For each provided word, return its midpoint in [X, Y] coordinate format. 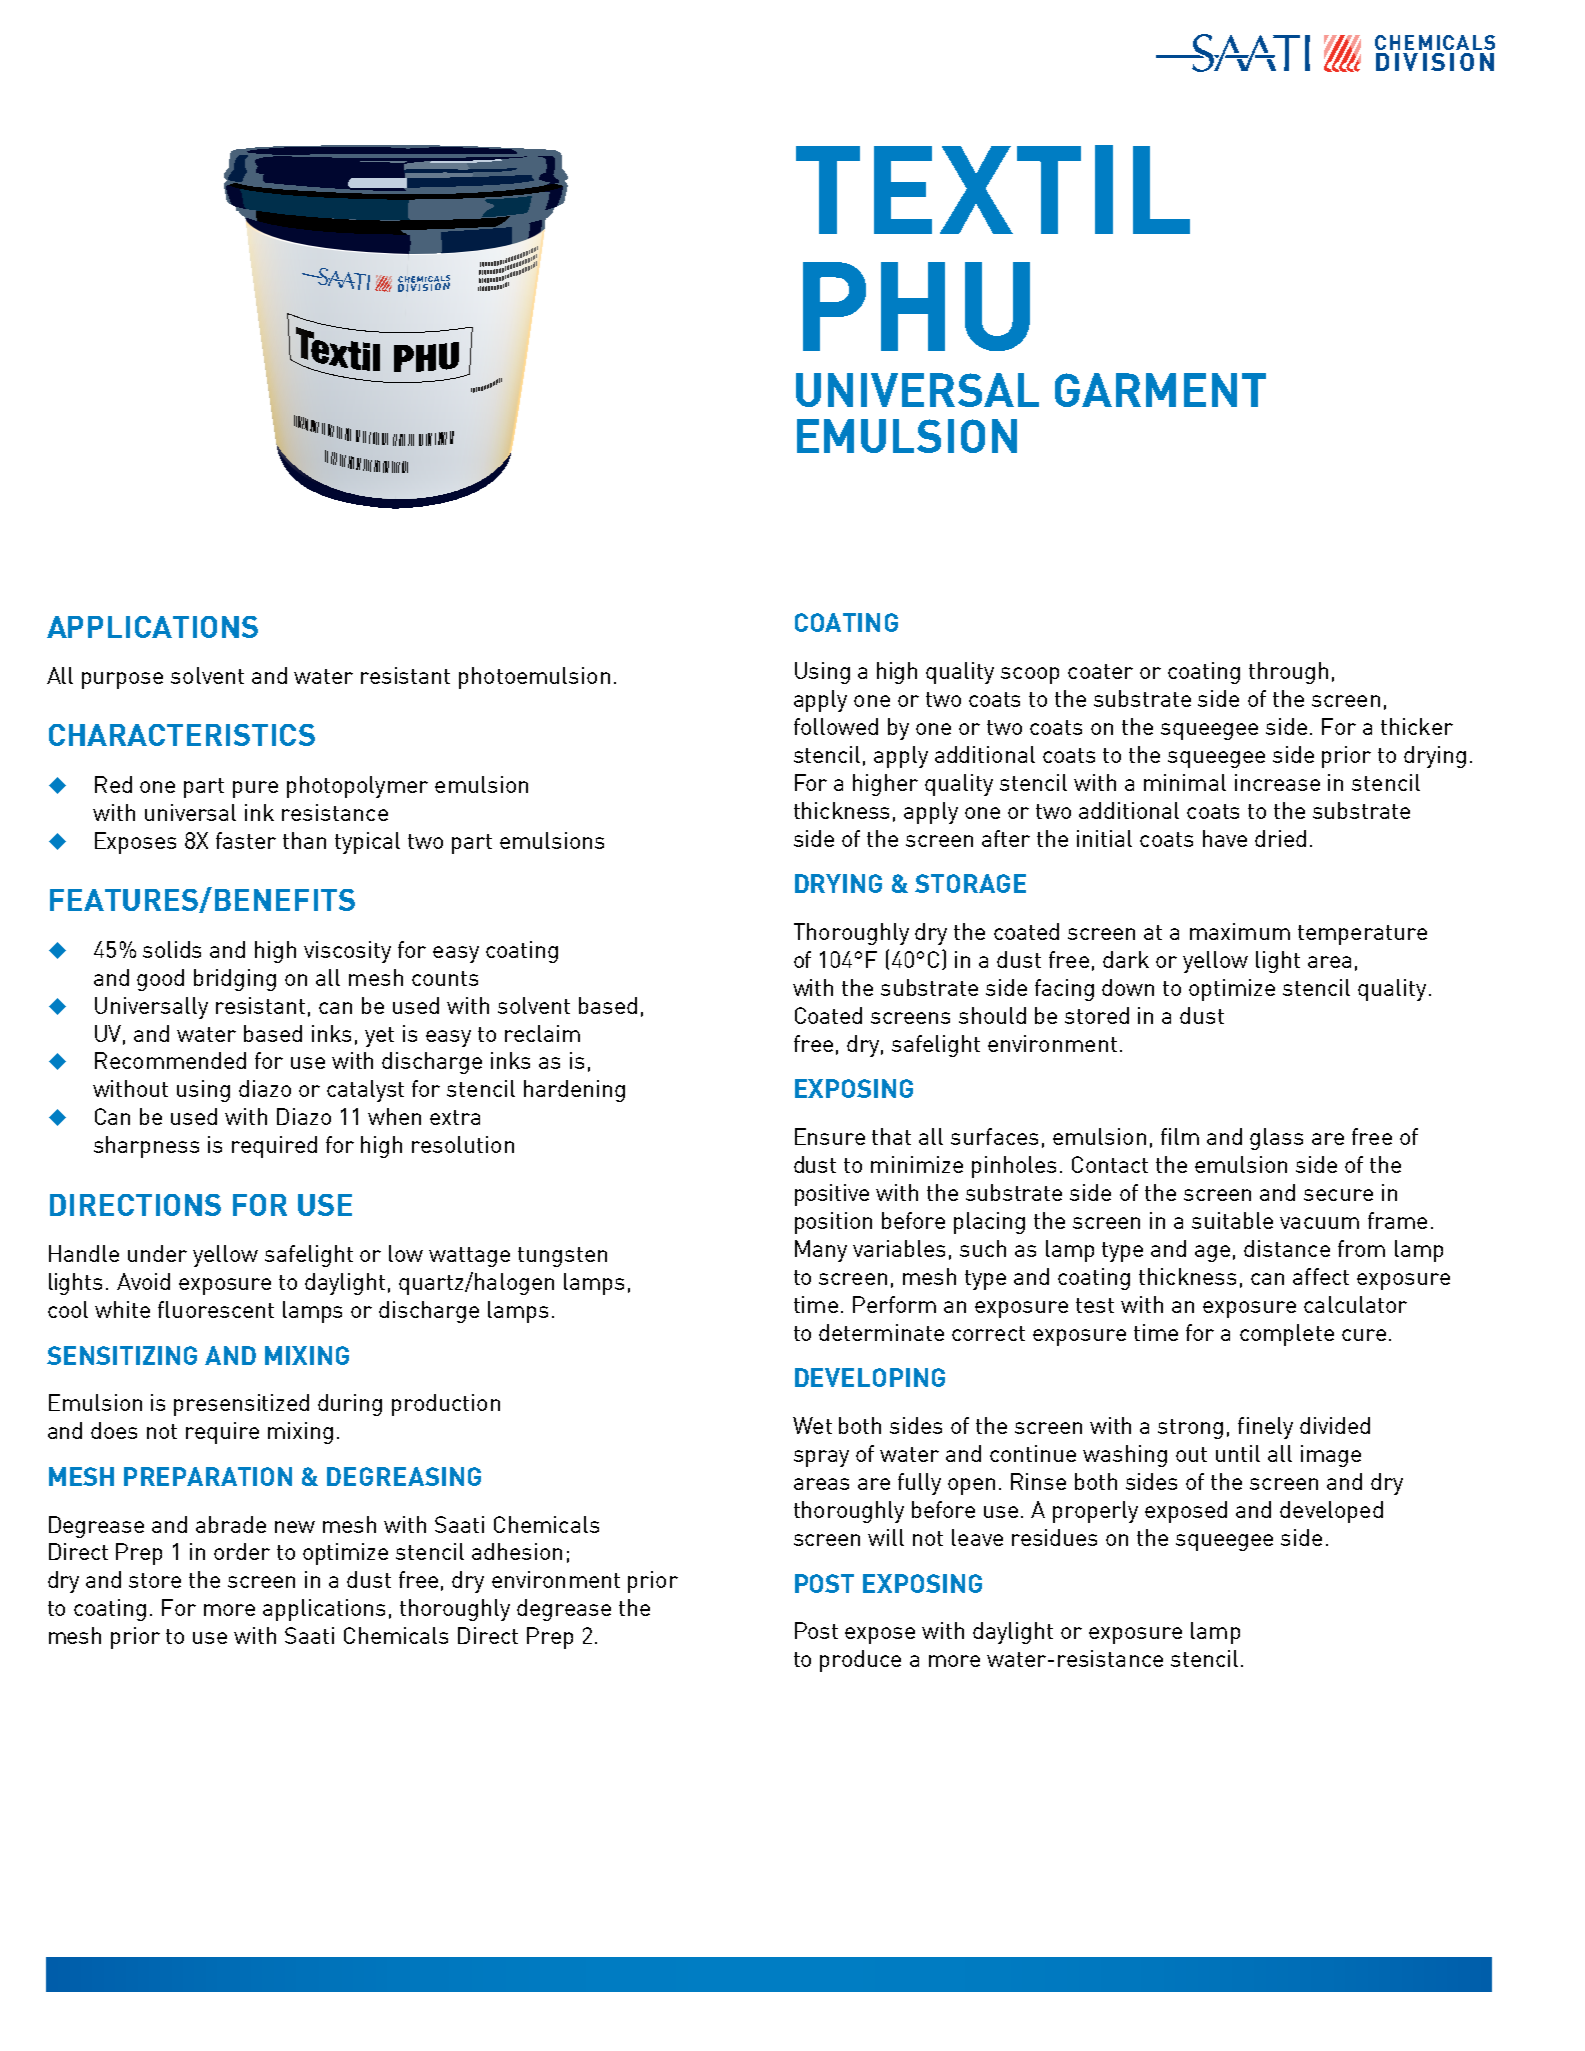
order [242, 1551]
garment [1160, 390]
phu [916, 306]
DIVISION [1435, 62]
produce [860, 1661]
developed [1331, 1512]
